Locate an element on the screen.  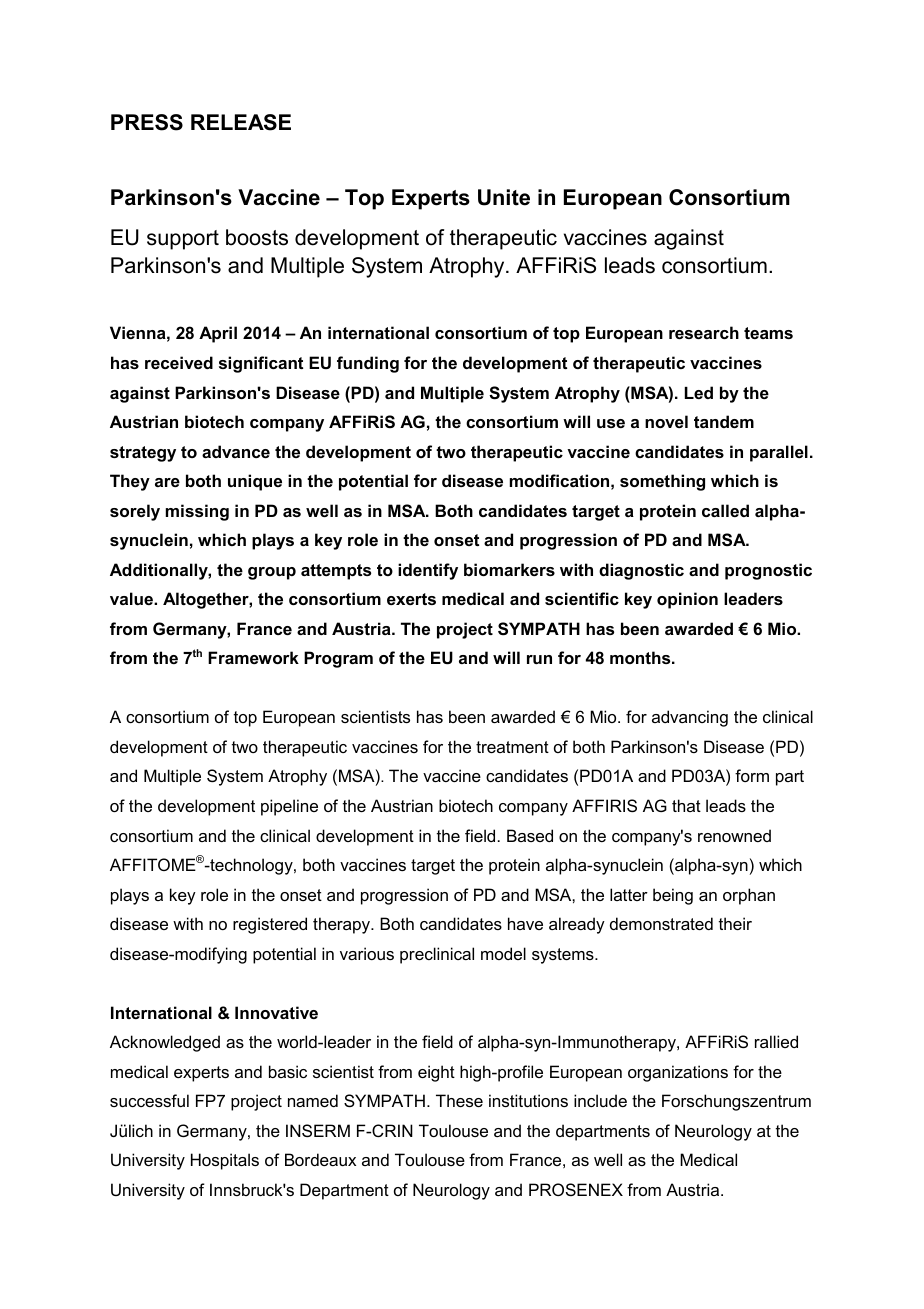
research is located at coordinates (704, 332).
